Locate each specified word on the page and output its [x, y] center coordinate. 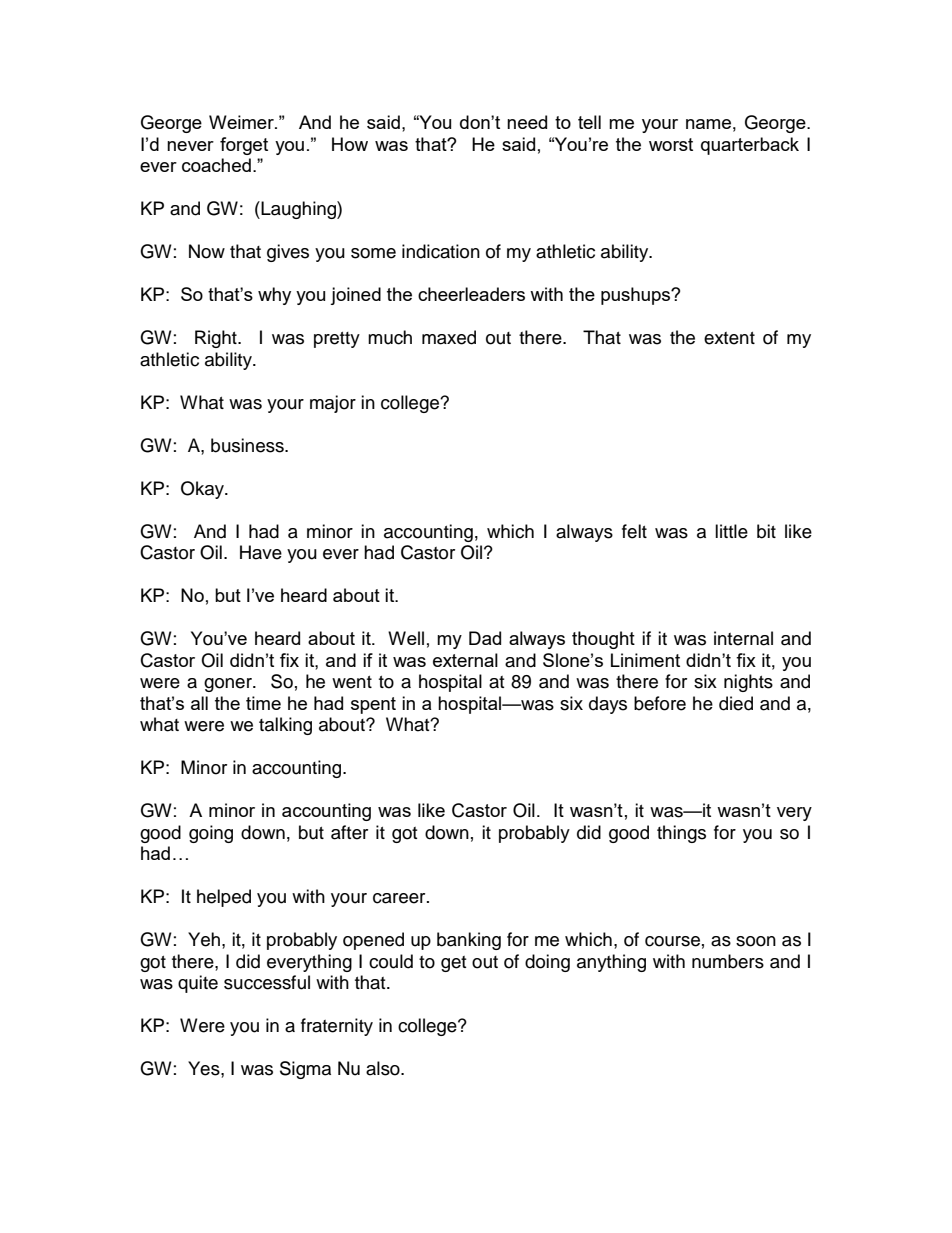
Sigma [305, 1070]
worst [671, 144]
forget [244, 146]
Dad [485, 638]
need [527, 122]
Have [261, 552]
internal [743, 638]
